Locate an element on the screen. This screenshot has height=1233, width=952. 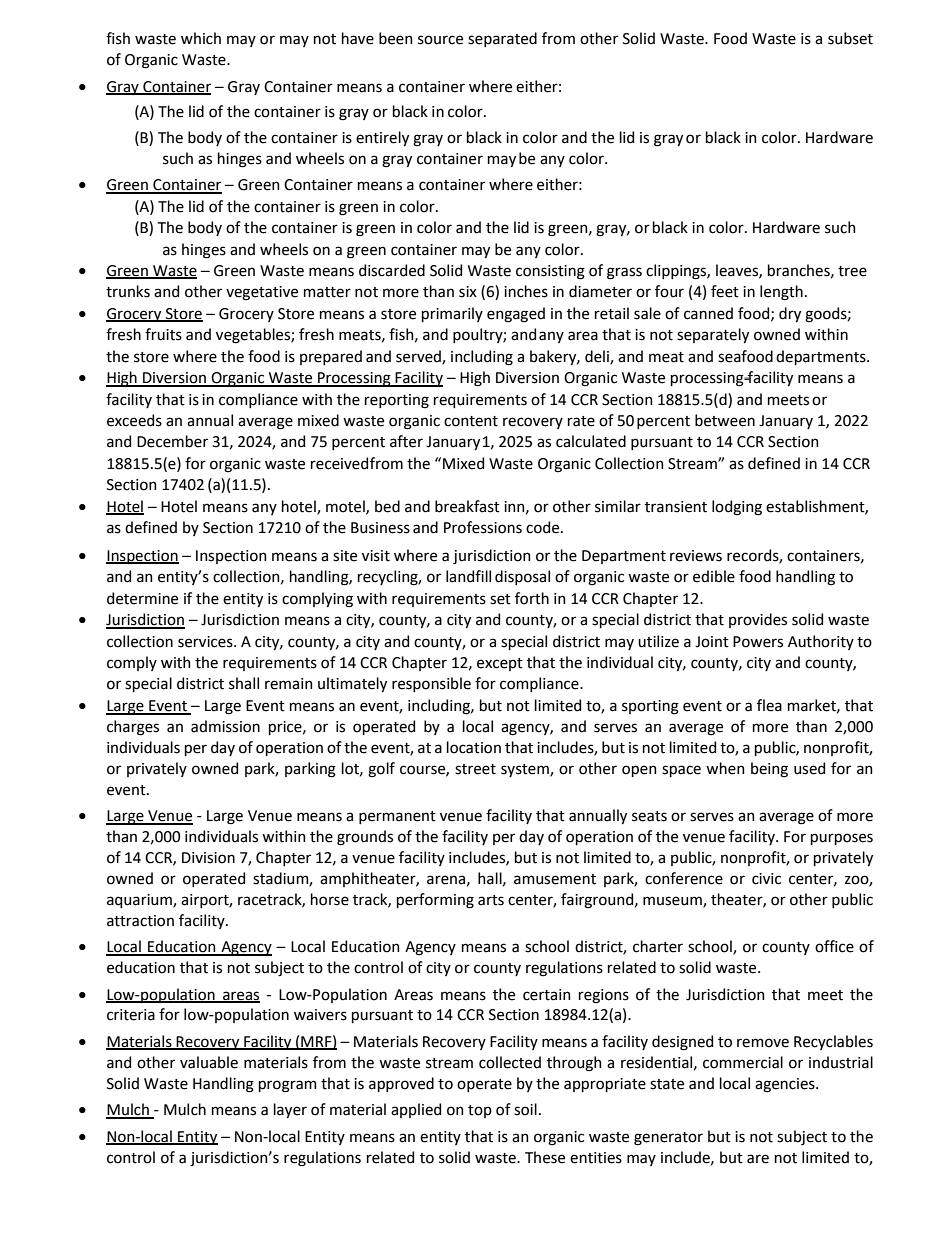
arts is located at coordinates (491, 900).
